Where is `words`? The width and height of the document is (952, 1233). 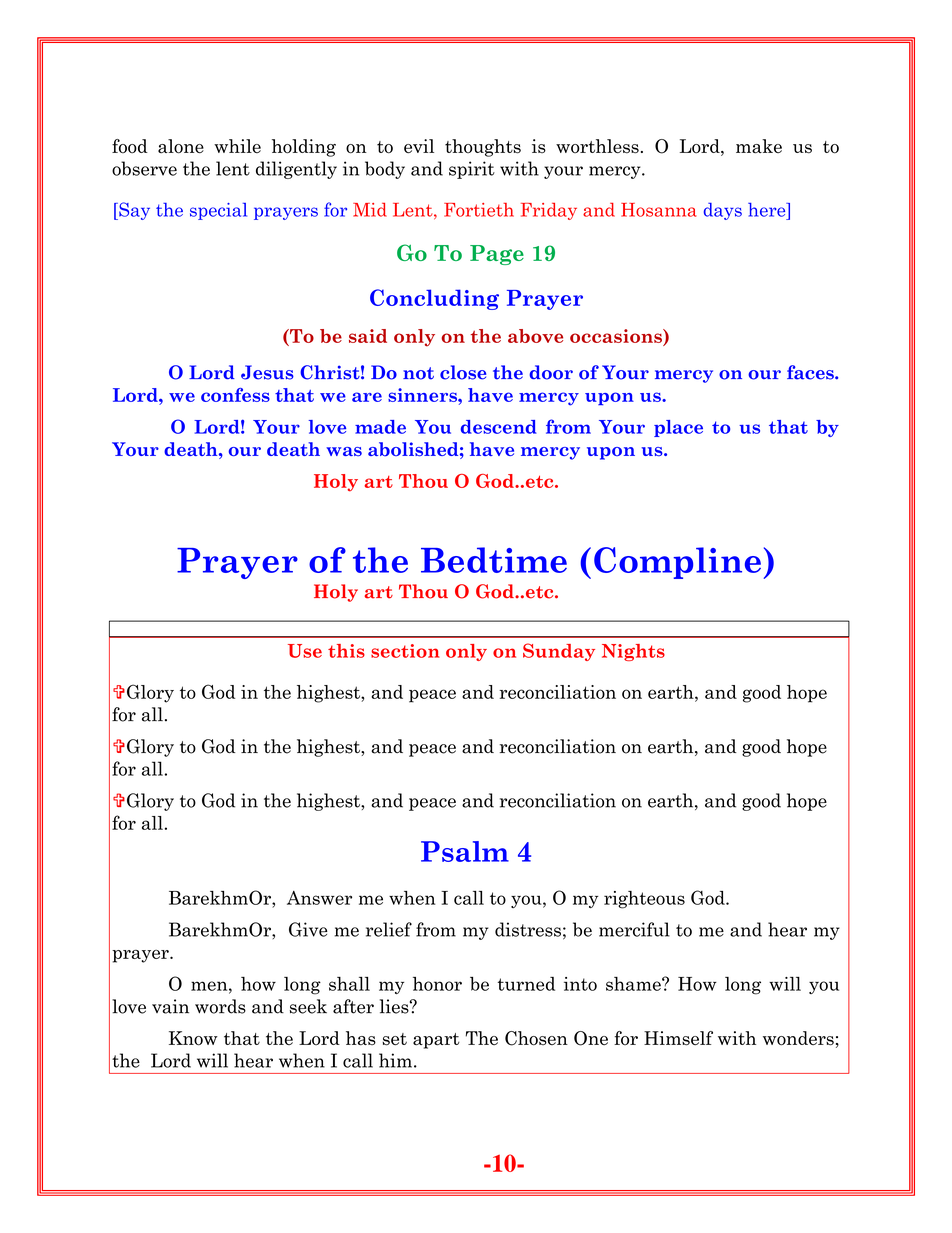
words is located at coordinates (220, 1006).
